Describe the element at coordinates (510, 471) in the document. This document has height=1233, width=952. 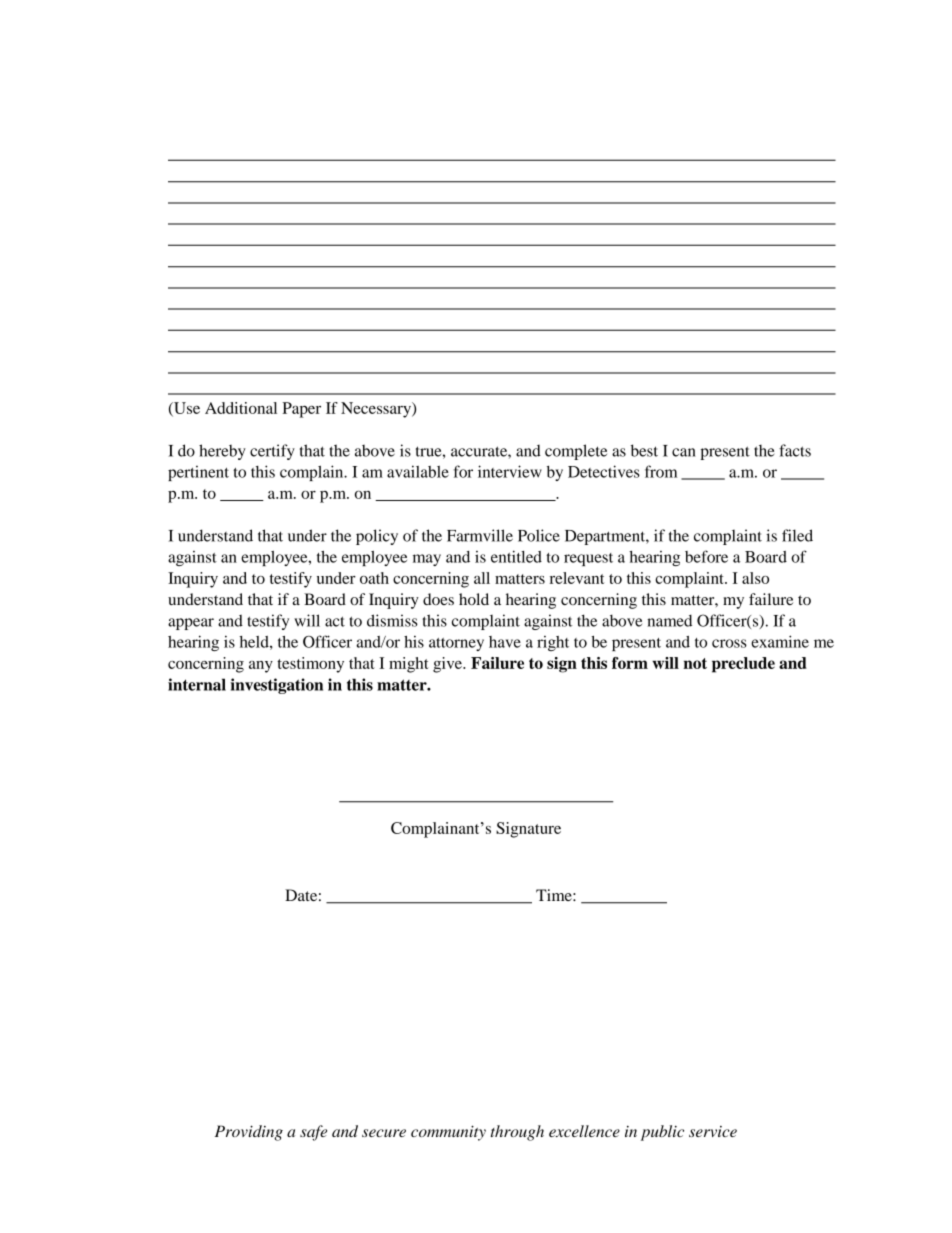
I see `interview` at that location.
